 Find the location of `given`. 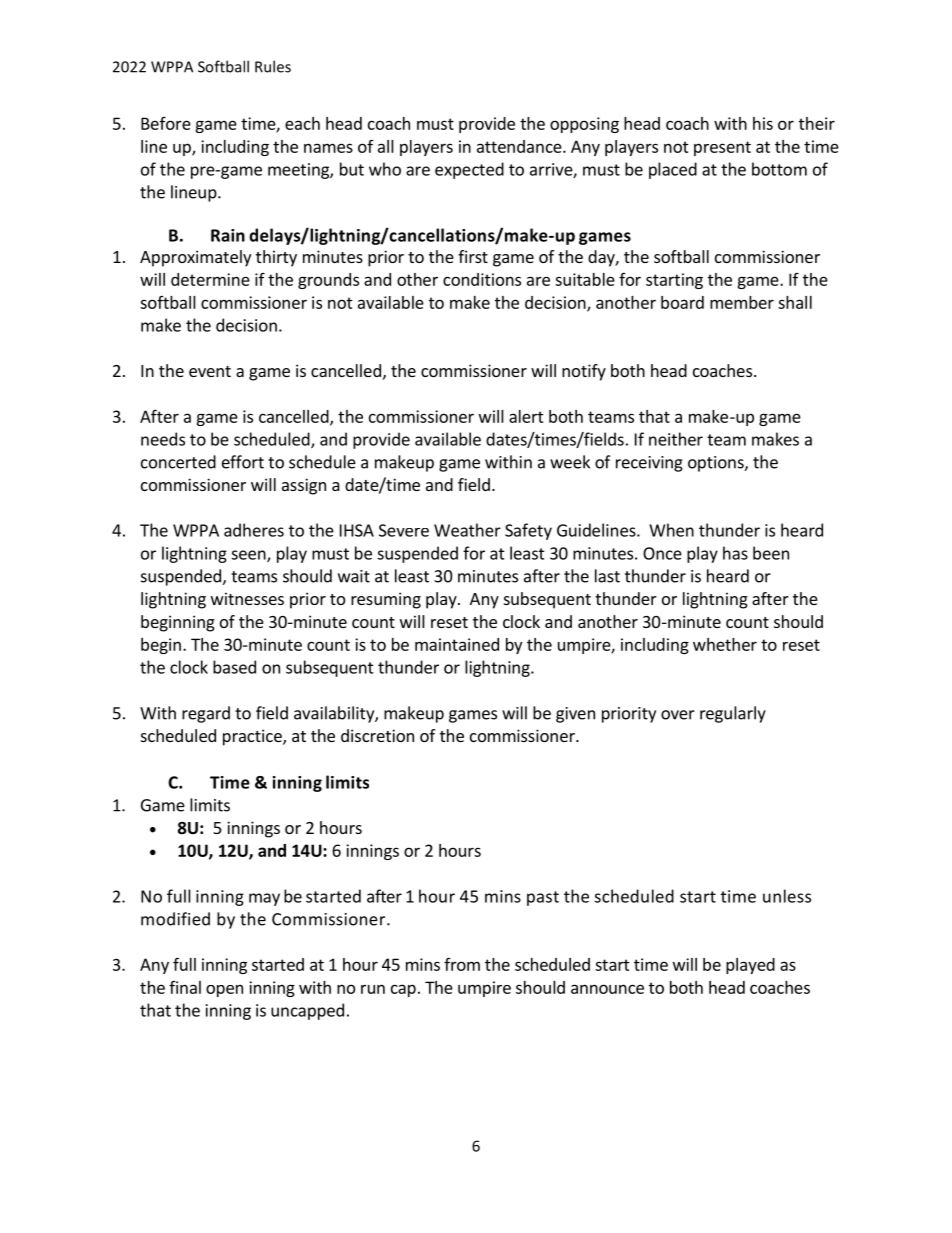

given is located at coordinates (575, 715).
